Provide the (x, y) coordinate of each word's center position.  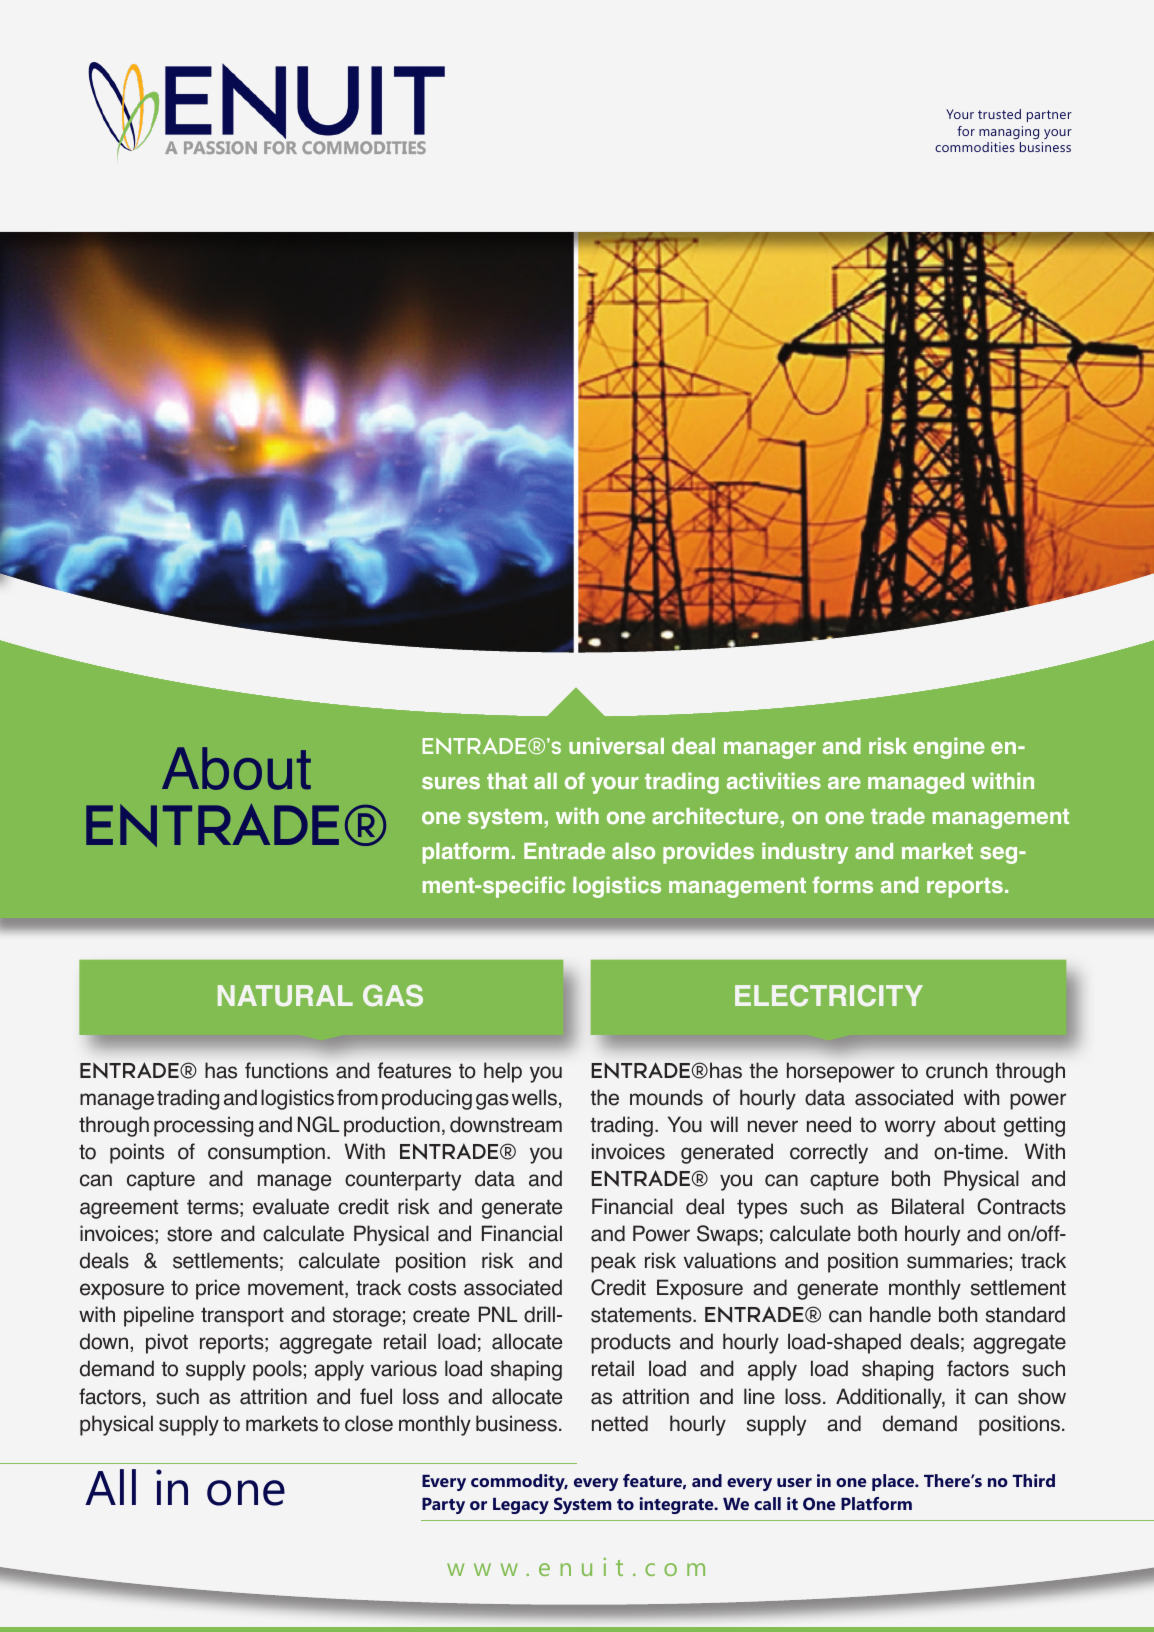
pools (277, 1370)
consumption (266, 1153)
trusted (999, 114)
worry (910, 1128)
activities (774, 781)
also (633, 851)
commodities (975, 147)
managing (1009, 132)
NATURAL (285, 996)
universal (616, 746)
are (844, 783)
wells (534, 1097)
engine (949, 748)
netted (620, 1423)
